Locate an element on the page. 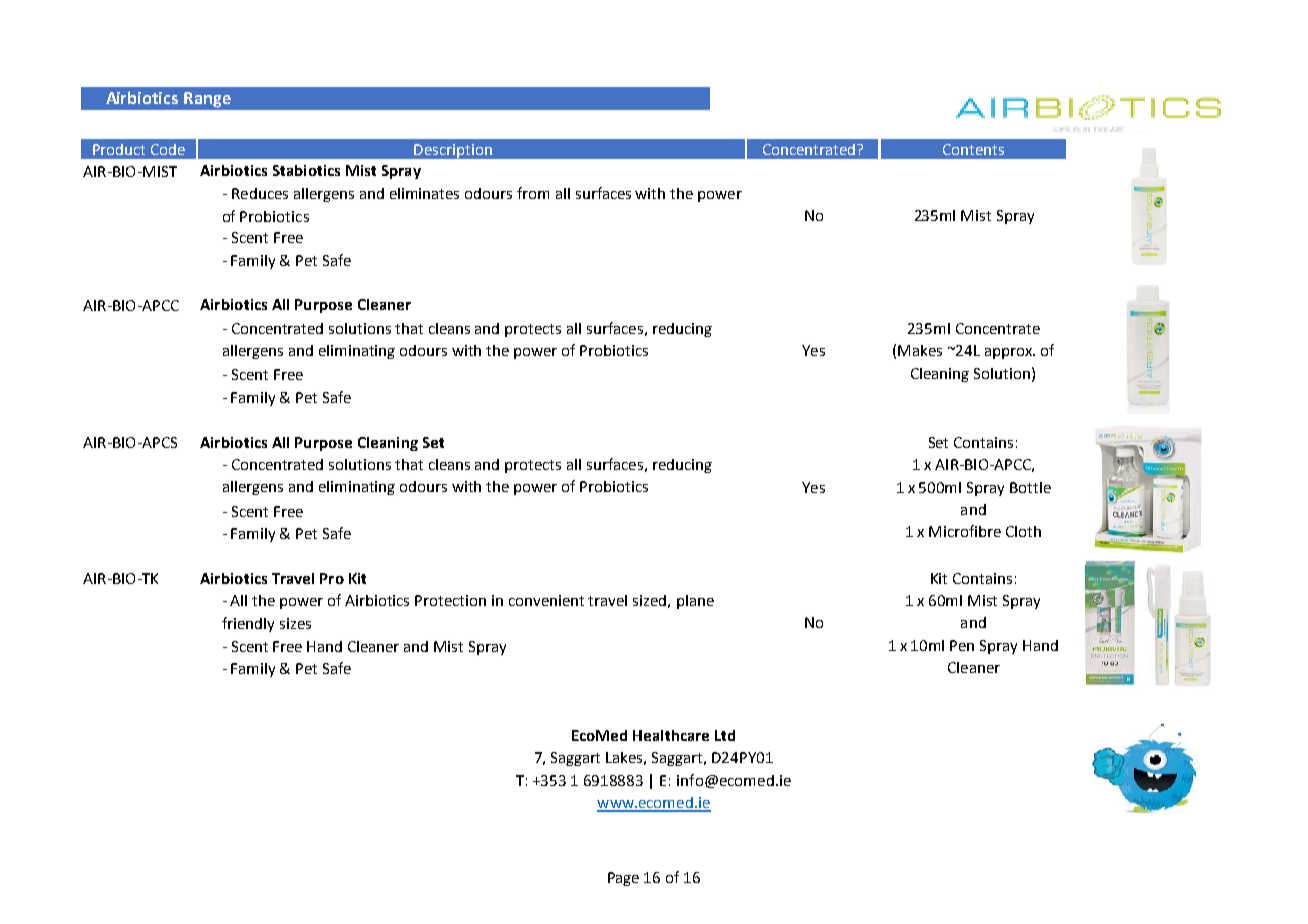 Image resolution: width=1308 pixels, height=924 pixels. Healthcare is located at coordinates (671, 735).
